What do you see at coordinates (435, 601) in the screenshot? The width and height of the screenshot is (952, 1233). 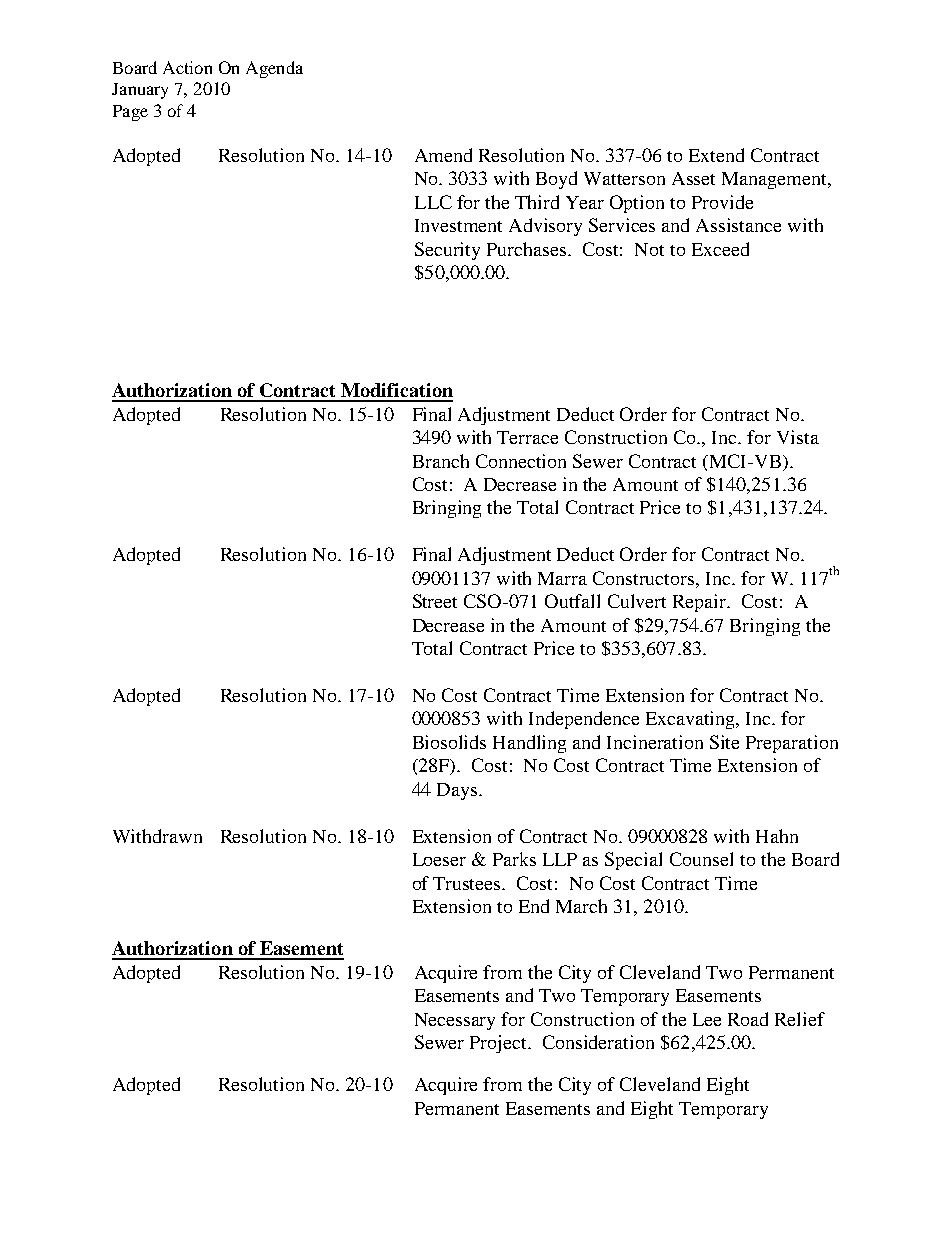 I see `Street` at bounding box center [435, 601].
